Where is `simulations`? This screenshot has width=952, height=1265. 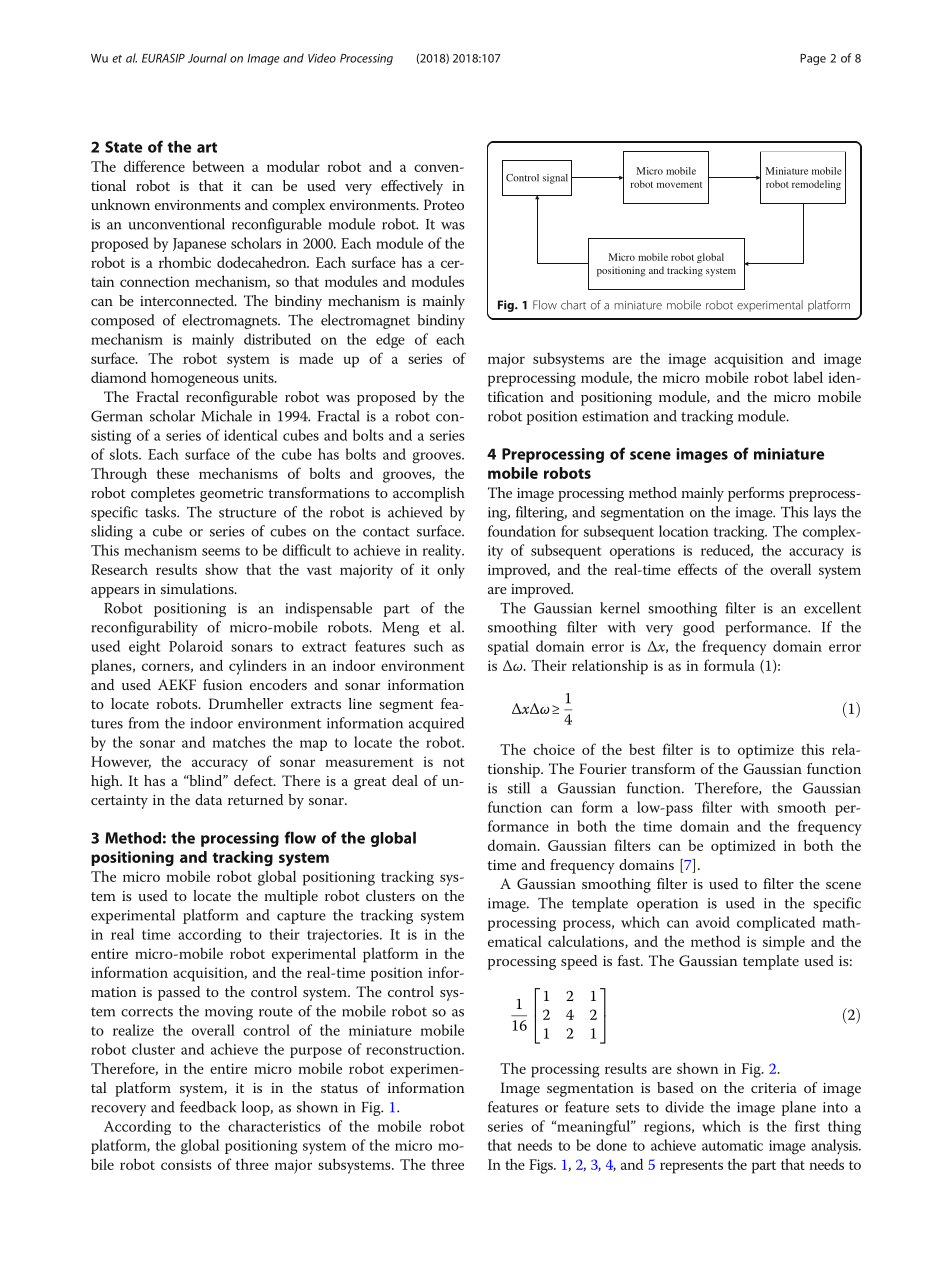 simulations is located at coordinates (198, 588).
